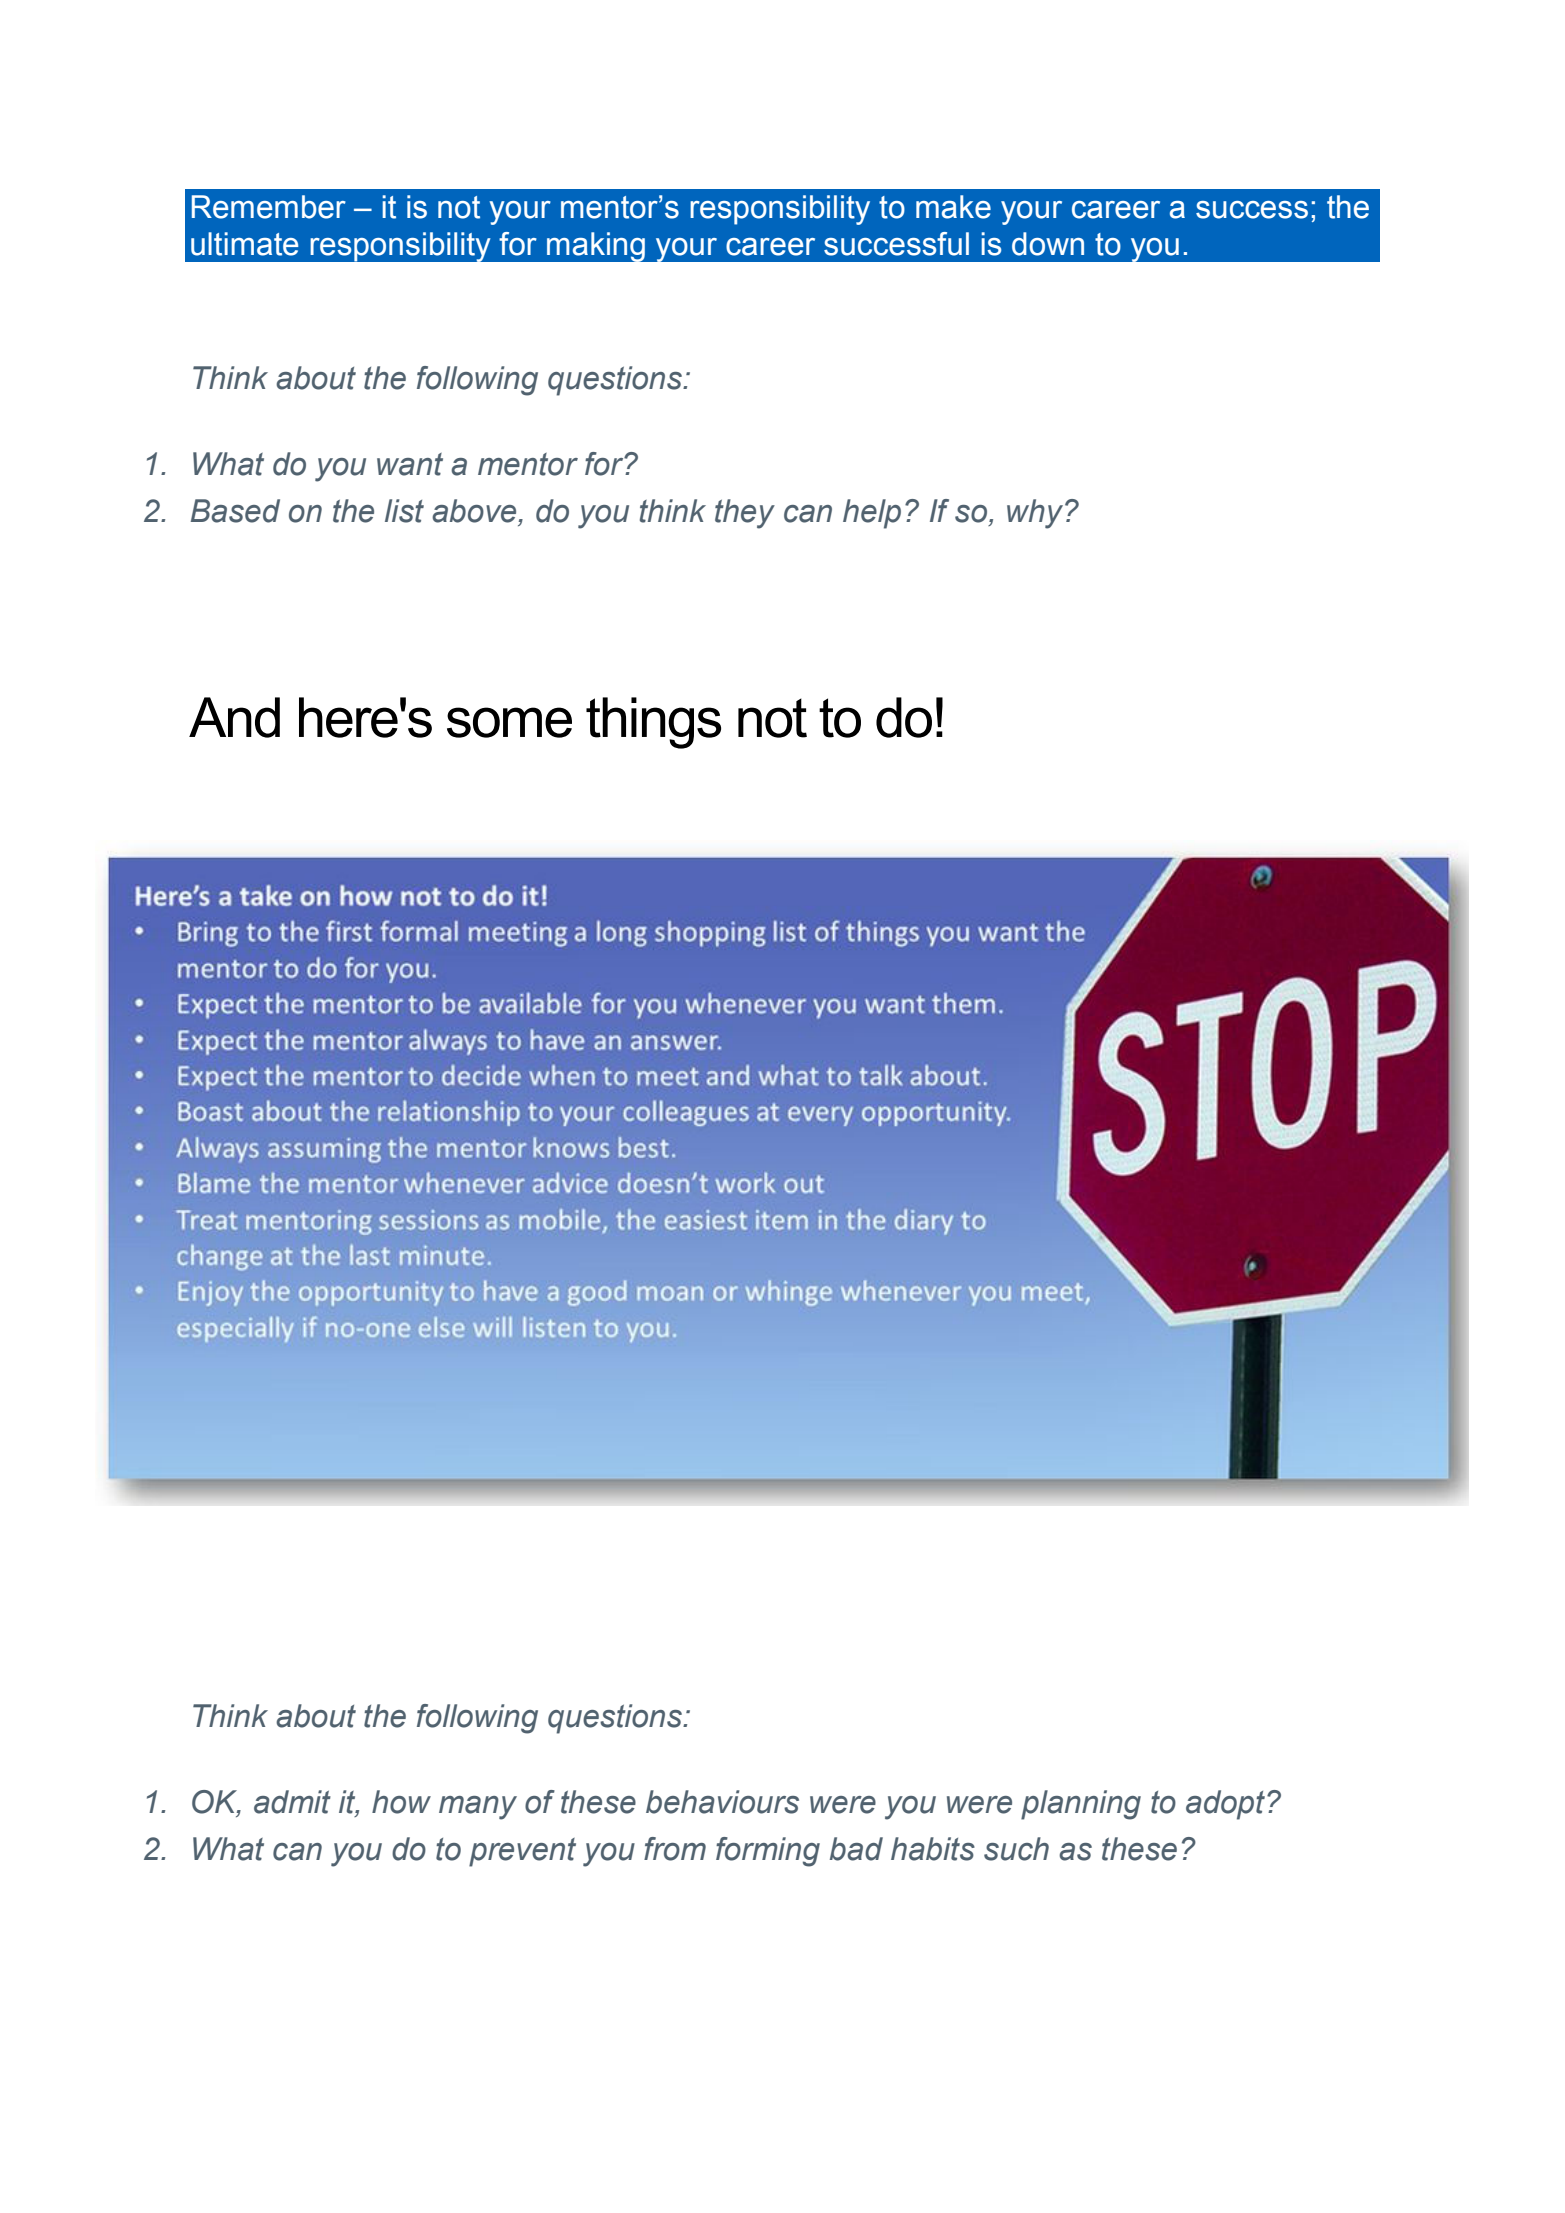 The image size is (1565, 2213). What do you see at coordinates (509, 722) in the screenshot?
I see `some` at bounding box center [509, 722].
